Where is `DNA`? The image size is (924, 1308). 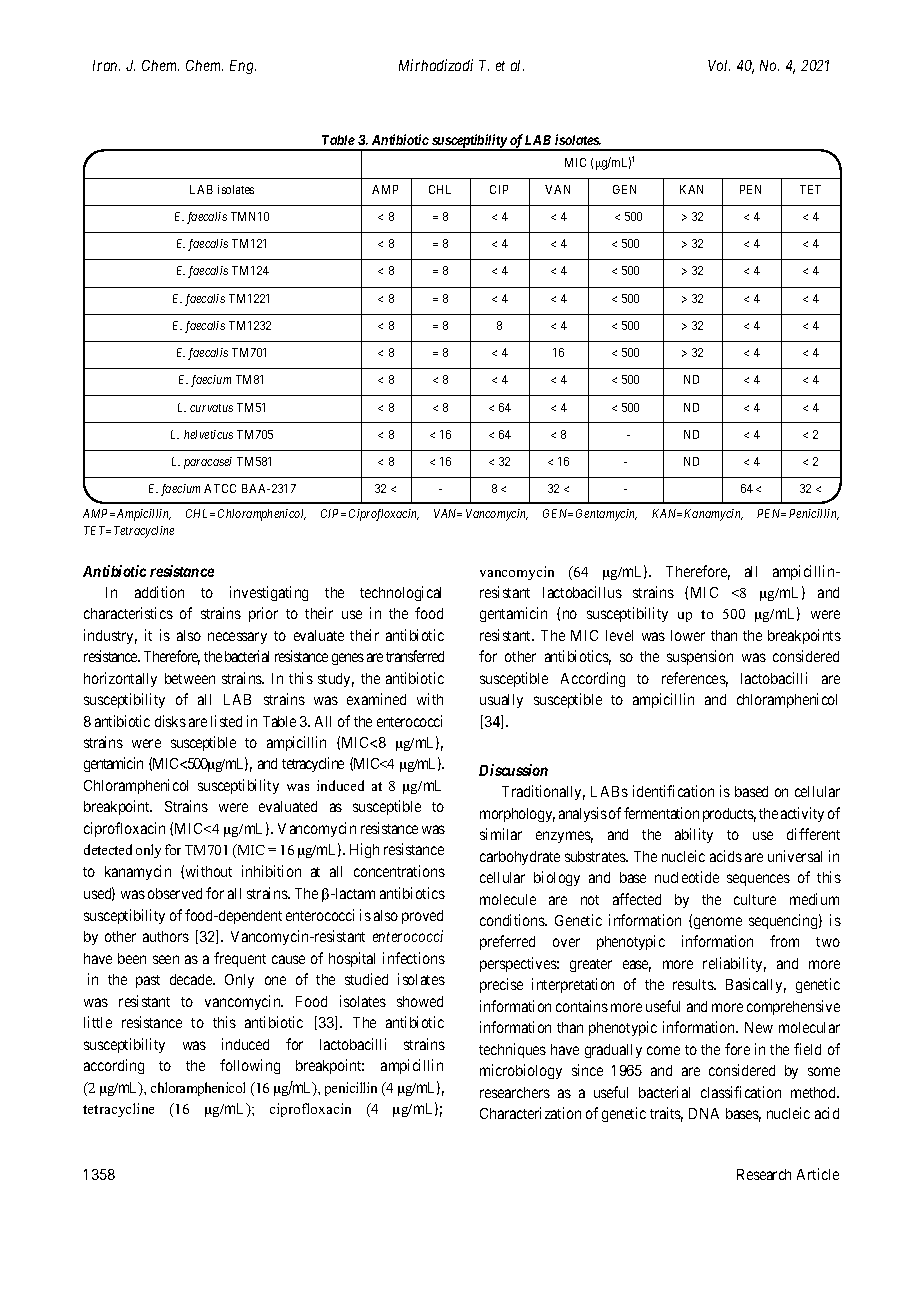 DNA is located at coordinates (704, 1113).
